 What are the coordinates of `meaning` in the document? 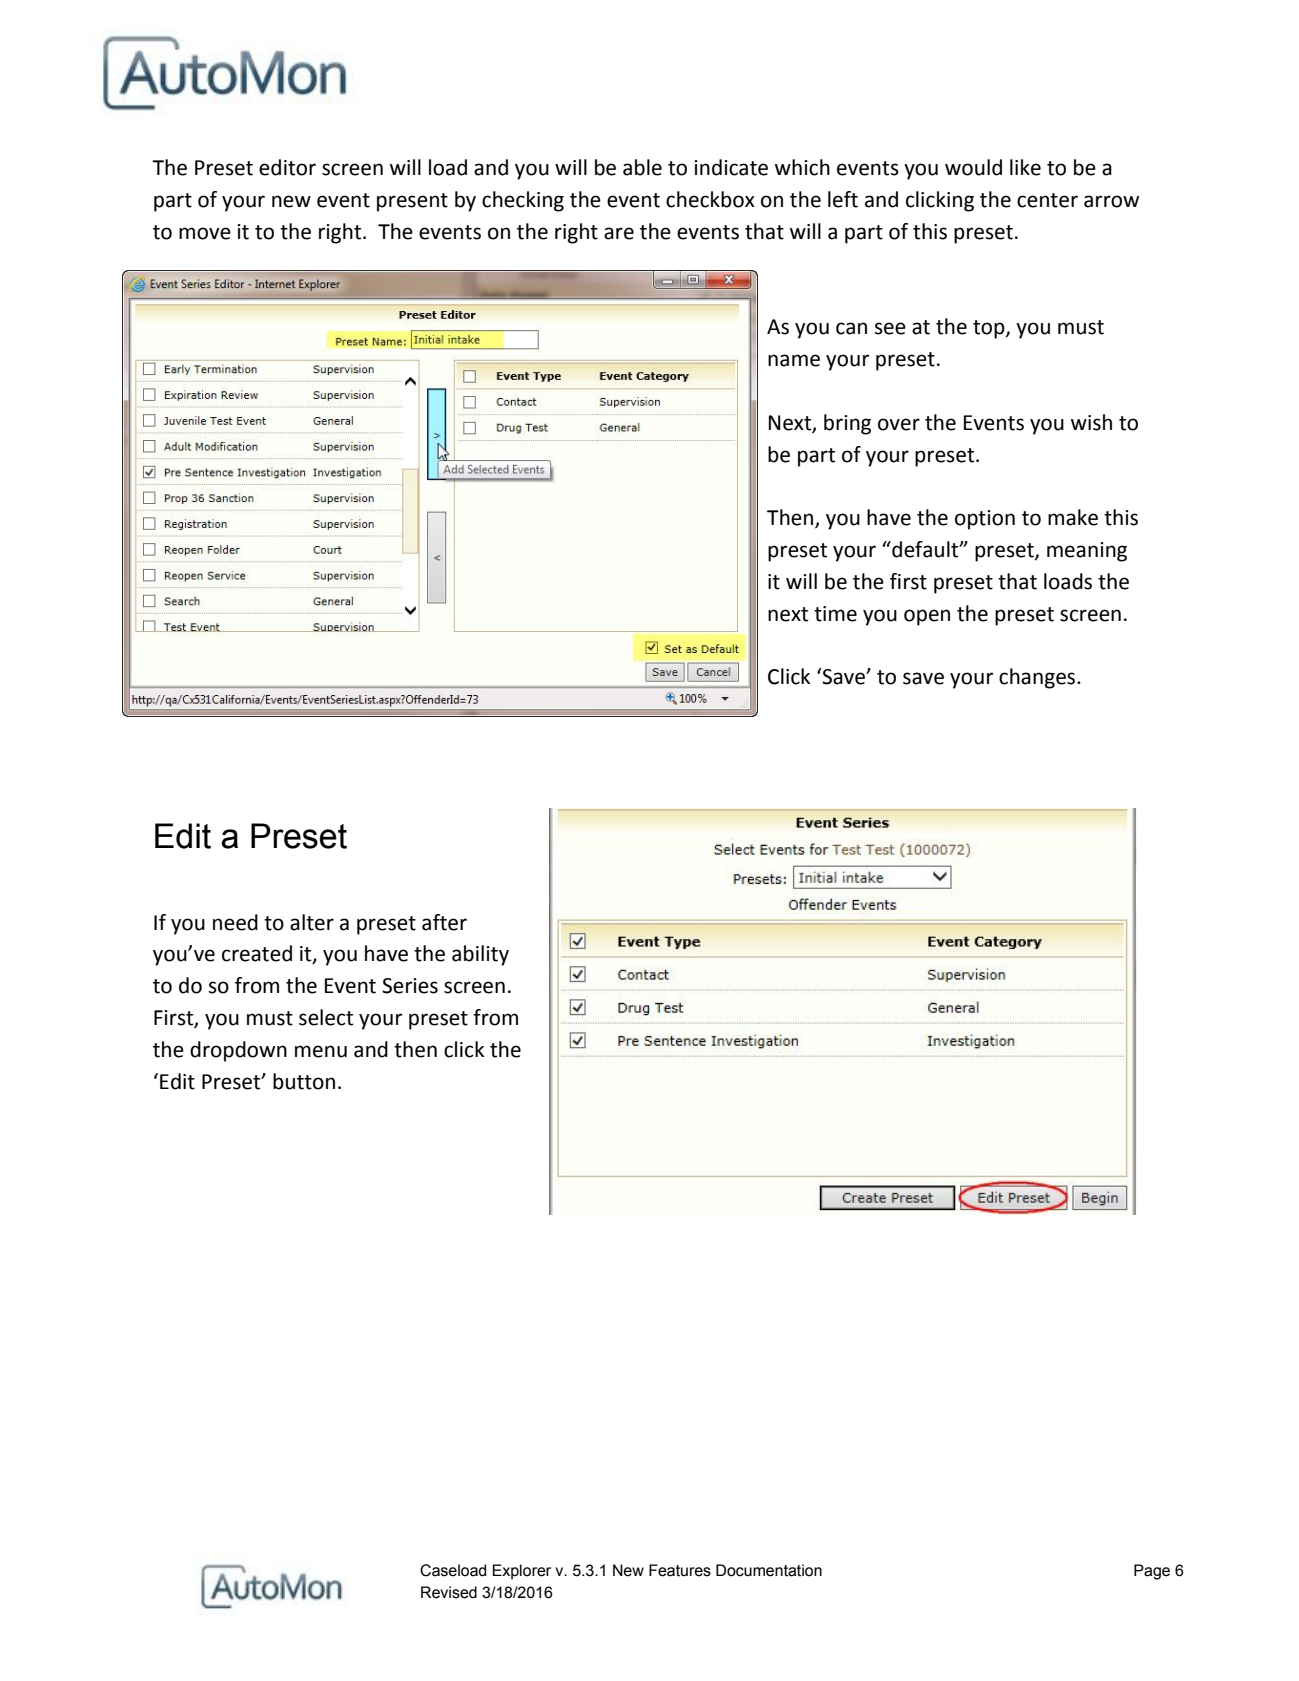 It's located at (1087, 552).
